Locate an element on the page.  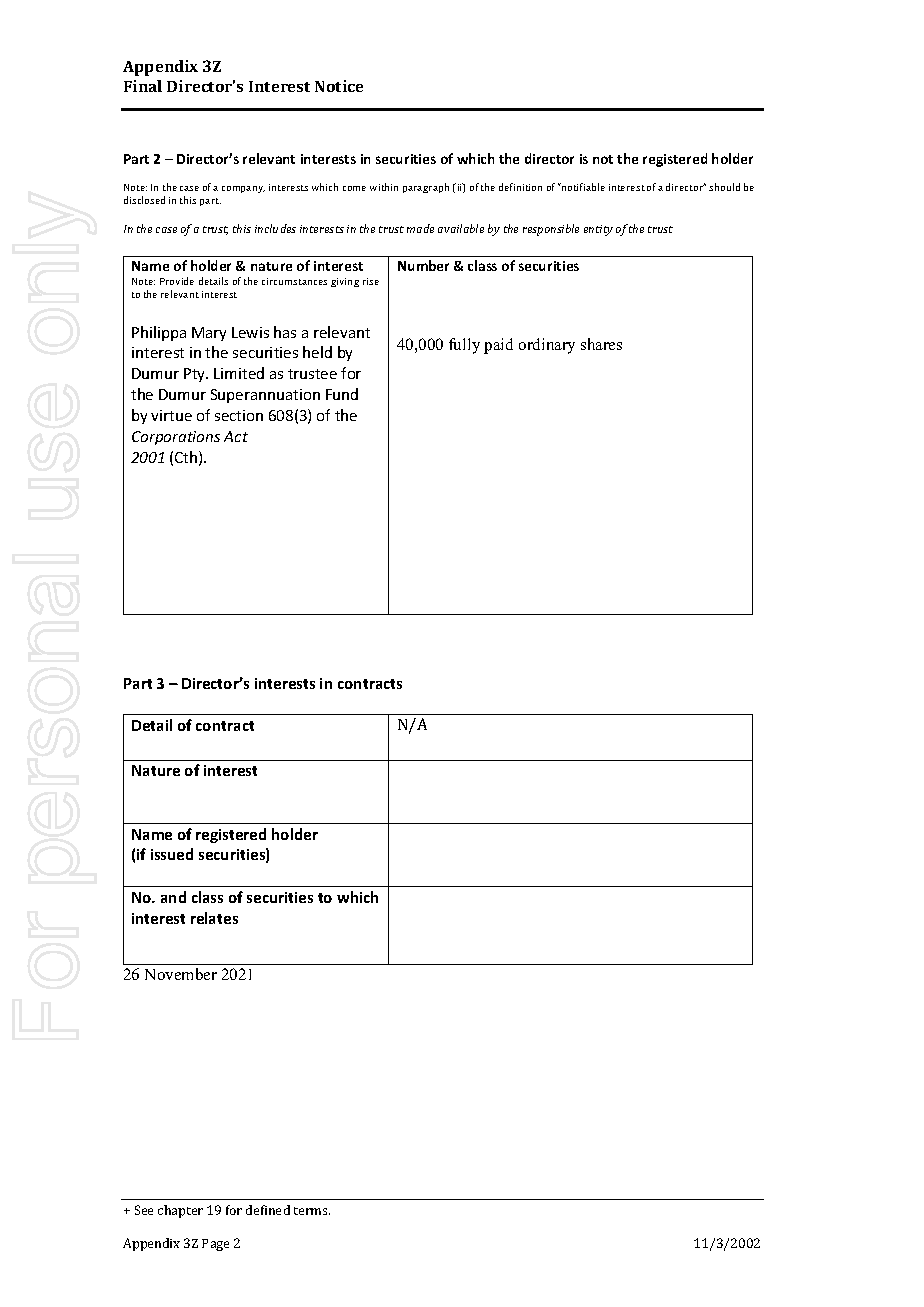
responsible is located at coordinates (551, 230).
